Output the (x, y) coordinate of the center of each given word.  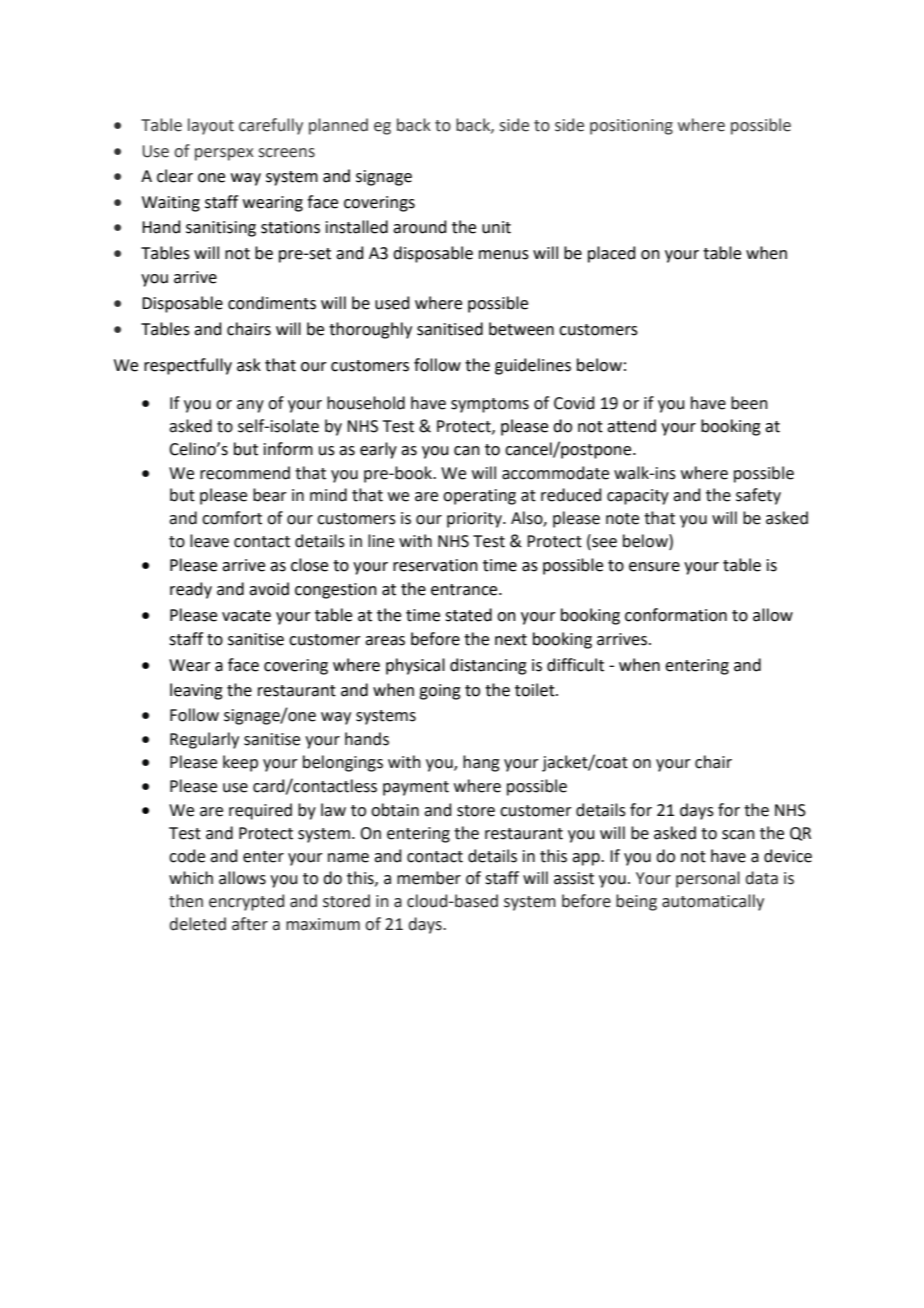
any (250, 406)
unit (496, 227)
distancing (488, 666)
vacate (246, 616)
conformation (676, 615)
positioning (631, 127)
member (429, 878)
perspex (224, 154)
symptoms (490, 405)
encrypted (246, 902)
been (749, 403)
